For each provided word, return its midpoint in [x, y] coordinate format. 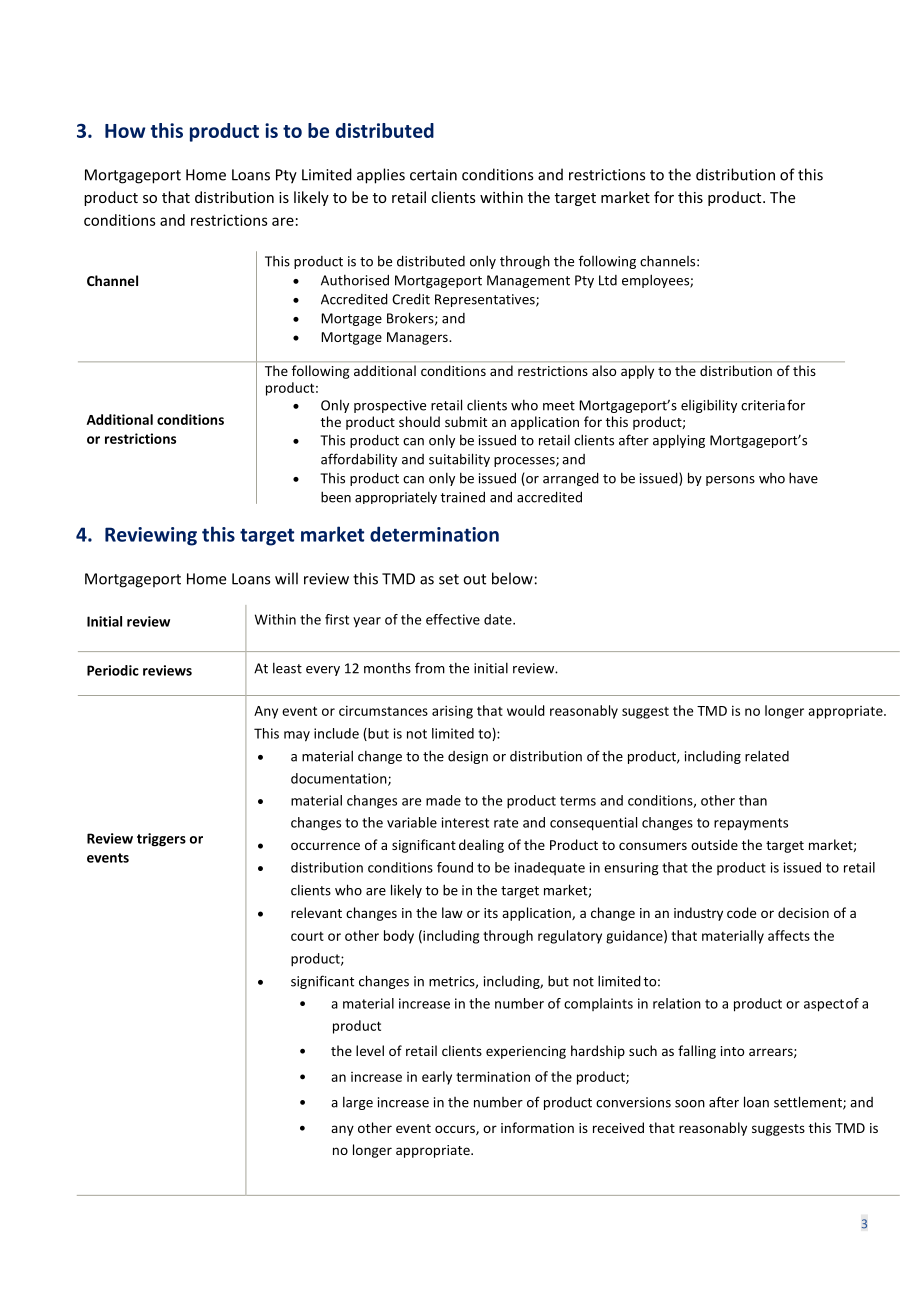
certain [433, 175]
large [358, 1103]
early [437, 1078]
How [125, 131]
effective [453, 619]
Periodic [113, 670]
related [767, 756]
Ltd [608, 280]
